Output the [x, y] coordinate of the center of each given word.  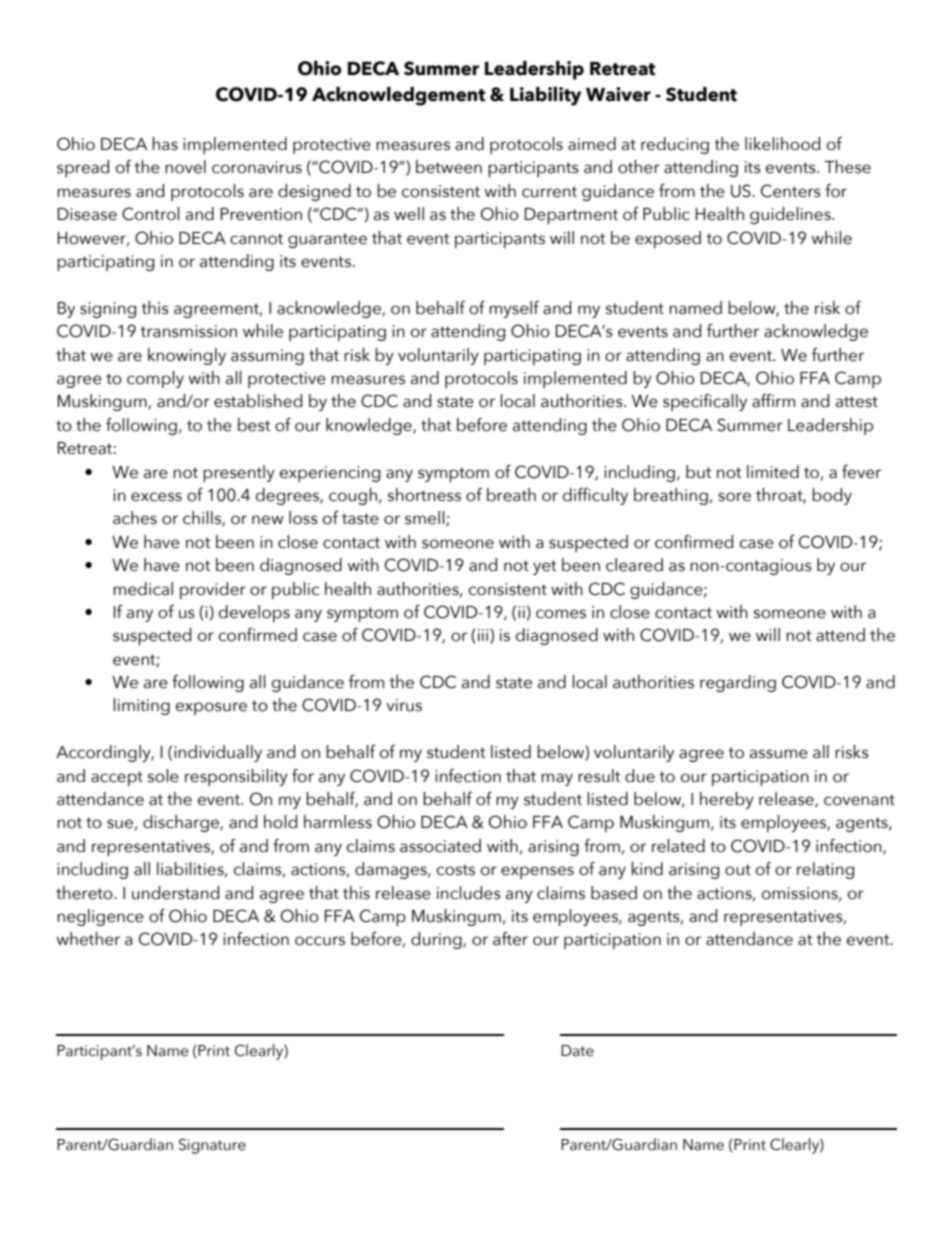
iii [484, 636]
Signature [212, 1146]
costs [456, 870]
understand [175, 893]
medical [143, 589]
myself [514, 309]
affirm [773, 401]
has [165, 144]
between [449, 167]
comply [155, 379]
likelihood [782, 144]
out [738, 870]
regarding [738, 683]
